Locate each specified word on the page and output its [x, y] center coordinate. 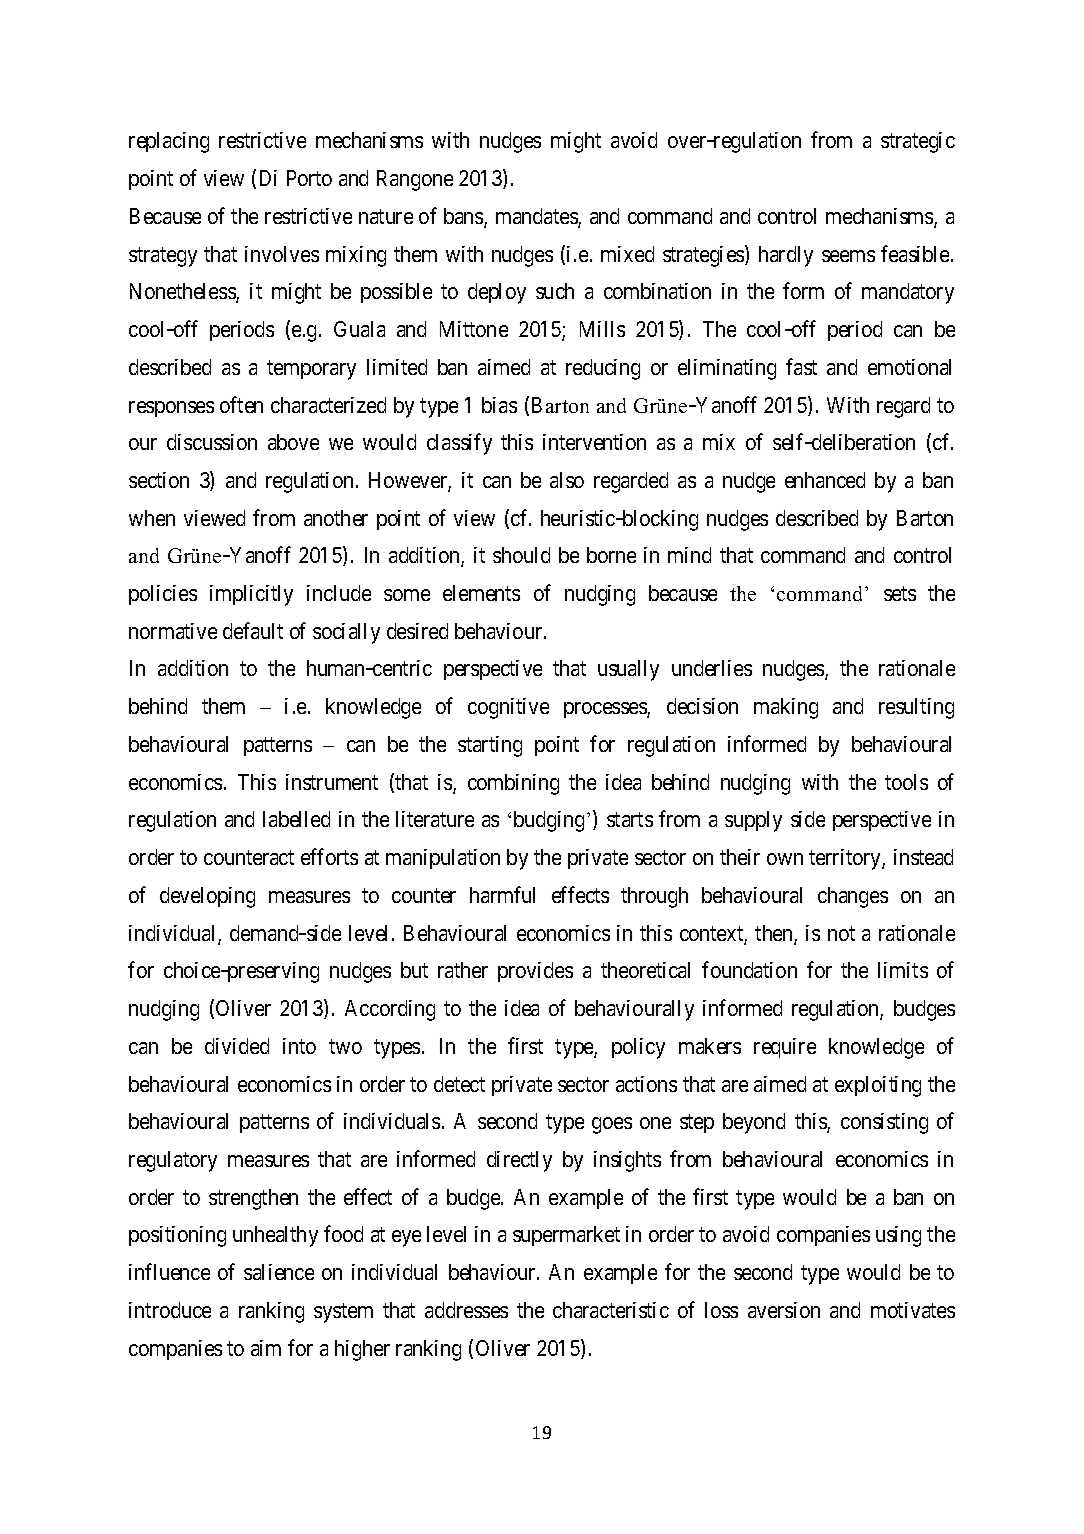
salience [279, 1272]
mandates [537, 217]
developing [207, 897]
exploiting [878, 1086]
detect [459, 1084]
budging [549, 821]
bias [499, 405]
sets [900, 593]
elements [481, 593]
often [241, 404]
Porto [309, 178]
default [253, 630]
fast [801, 366]
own [785, 859]
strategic [918, 142]
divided [237, 1046]
